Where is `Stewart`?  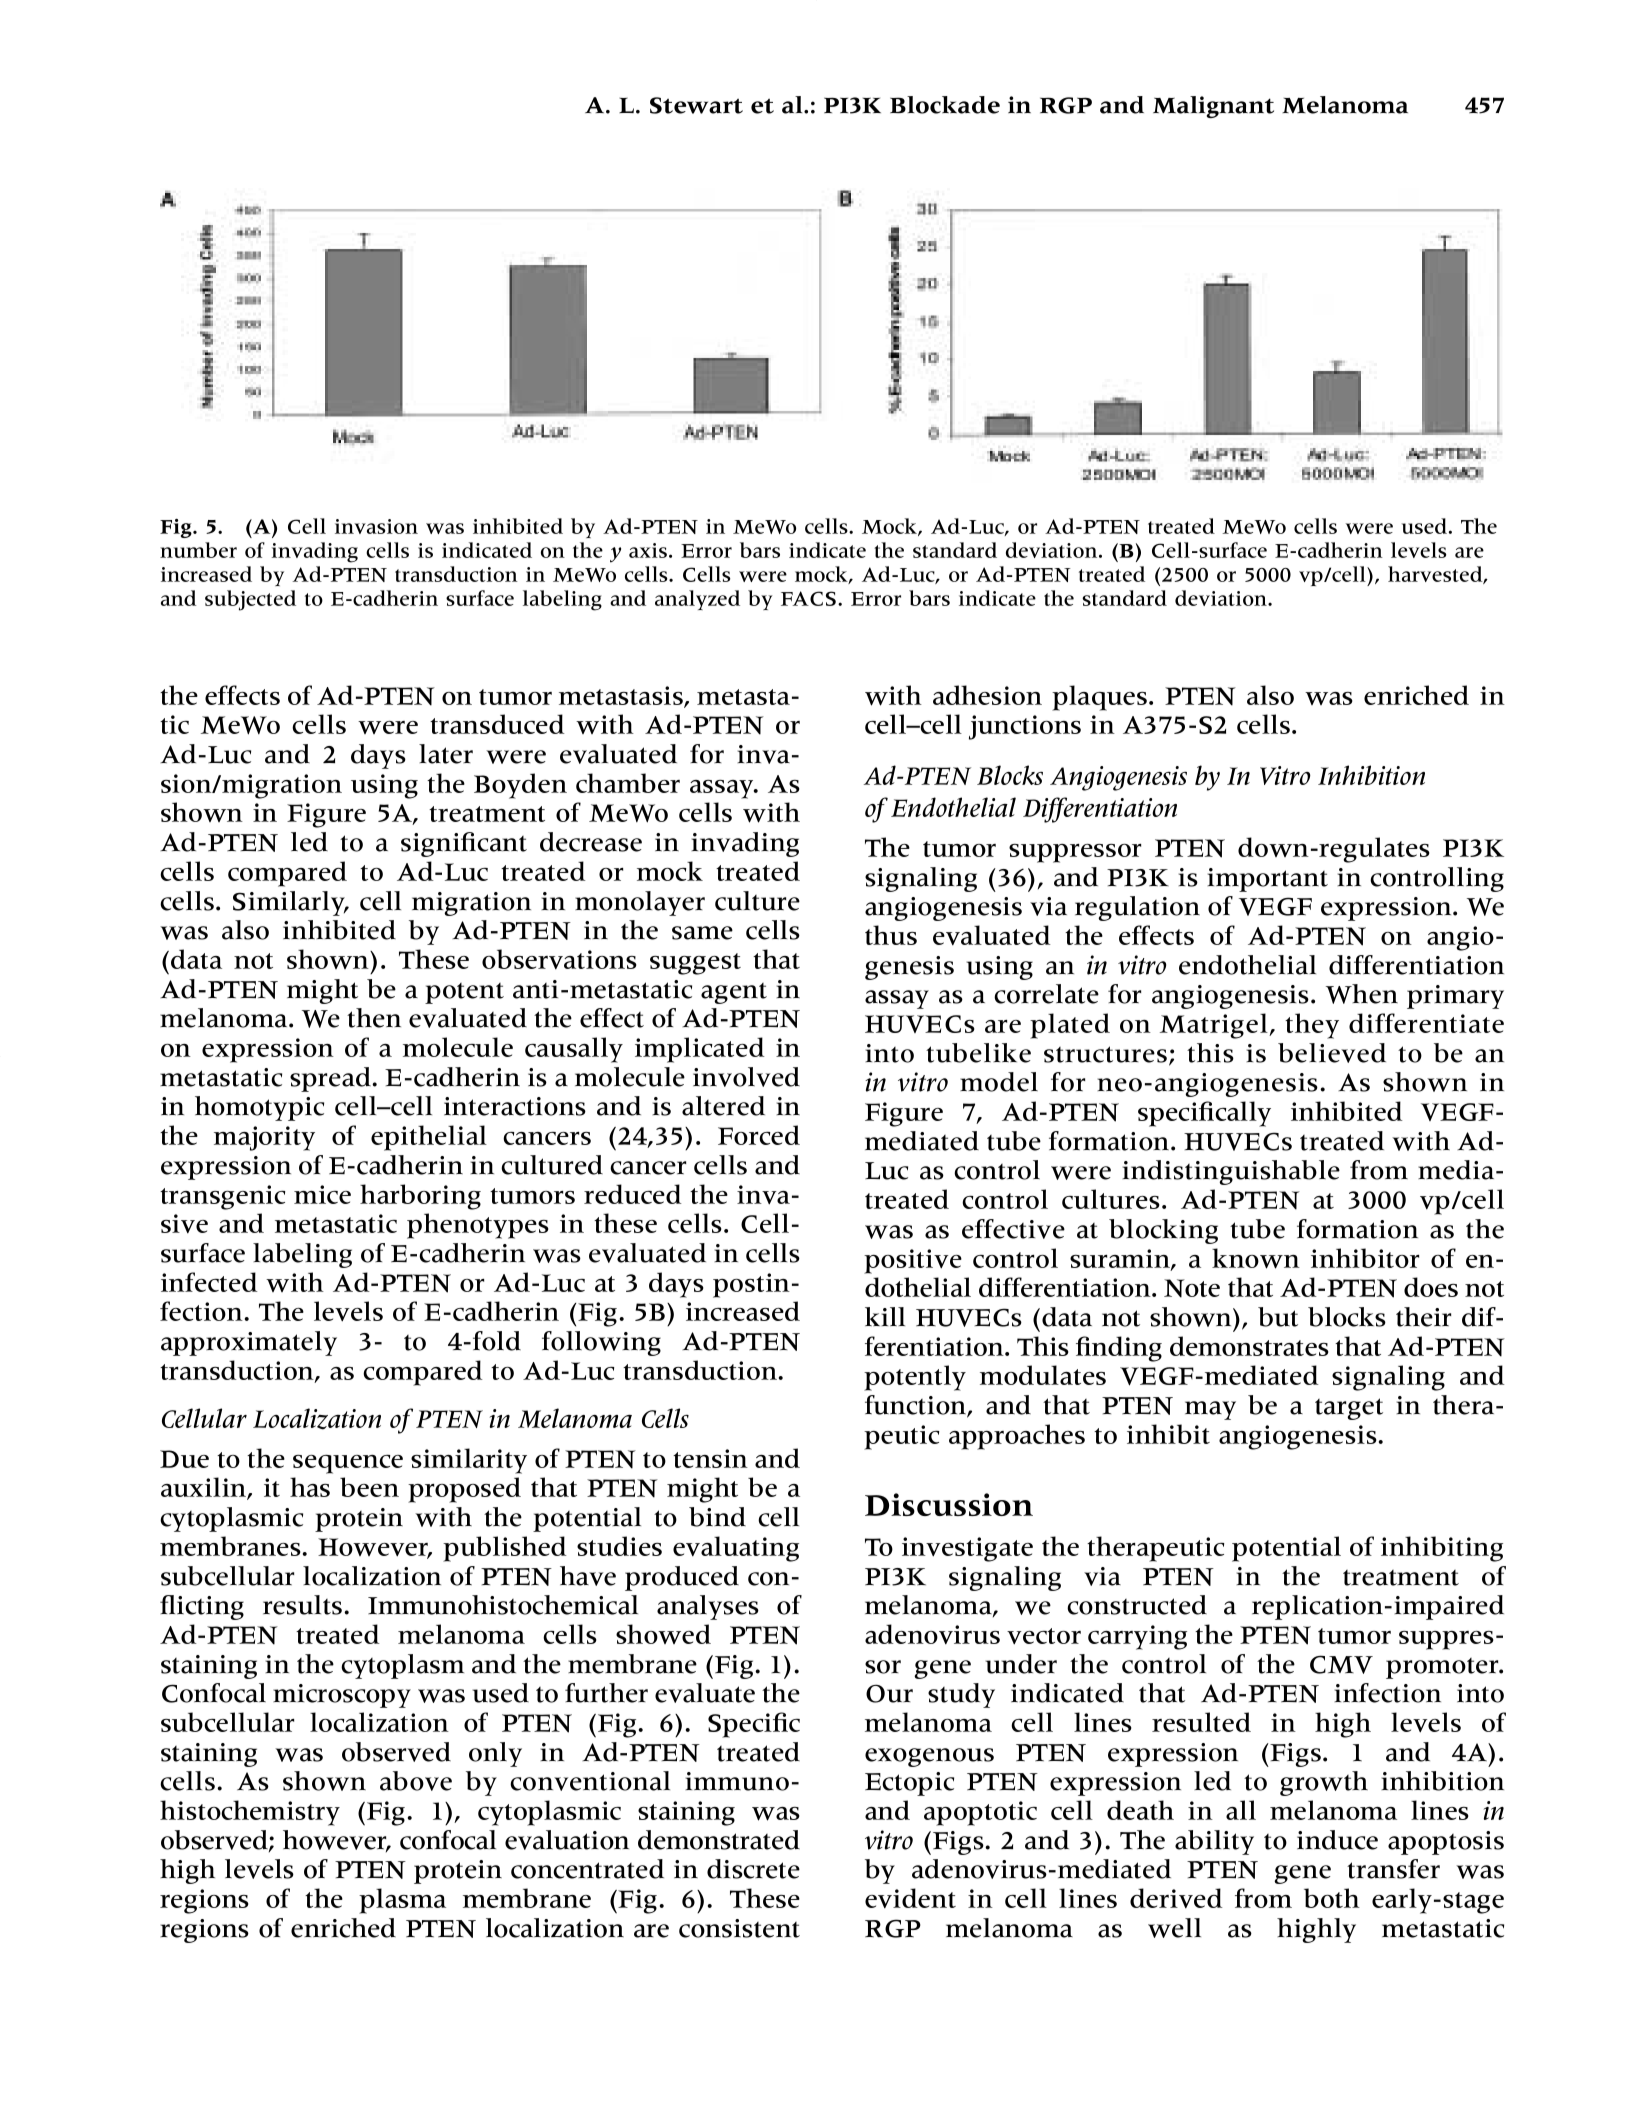 Stewart is located at coordinates (696, 105).
